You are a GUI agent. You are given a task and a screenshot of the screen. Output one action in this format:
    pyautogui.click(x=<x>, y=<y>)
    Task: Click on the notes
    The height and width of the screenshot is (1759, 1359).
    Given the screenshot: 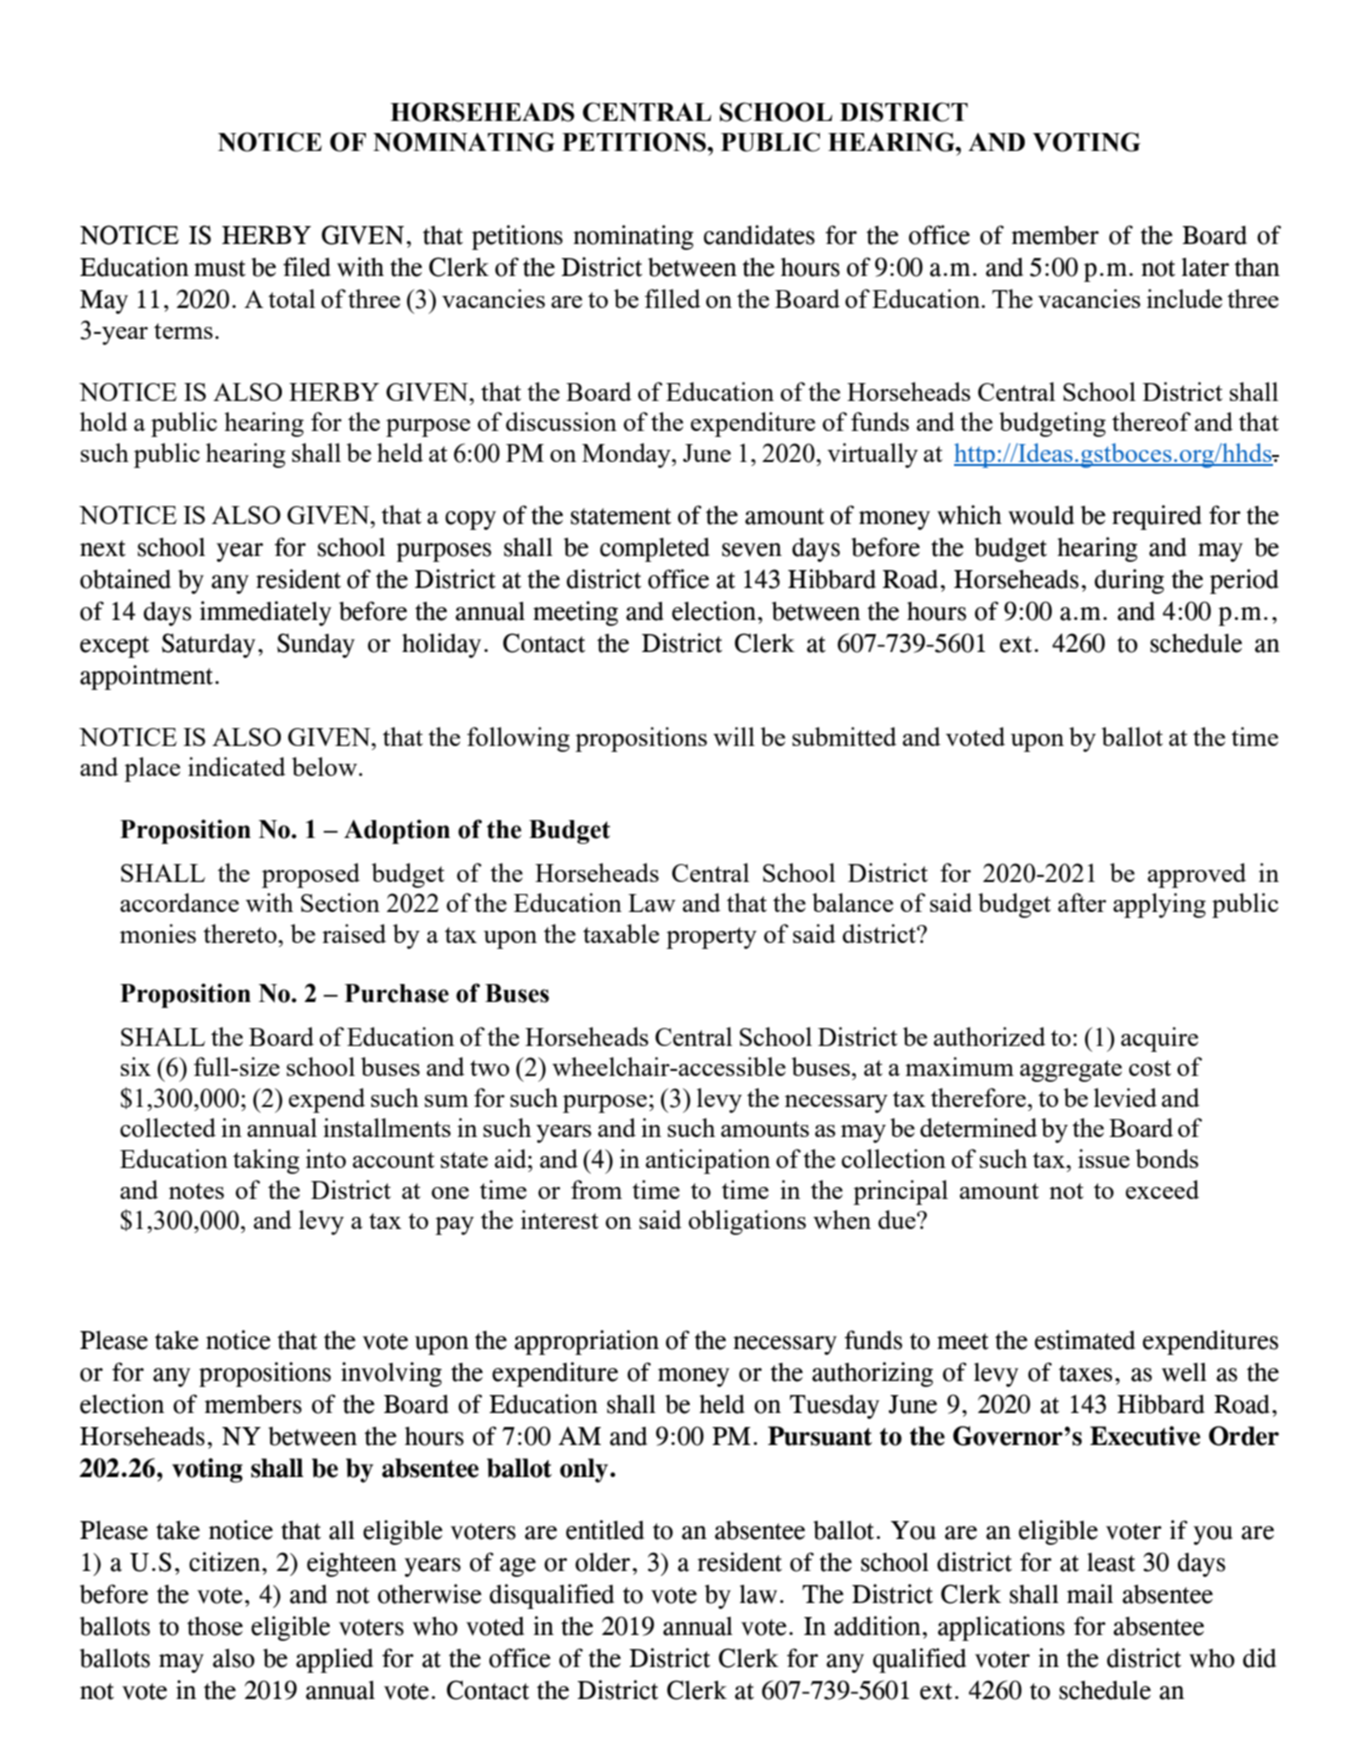 What is the action you would take?
    pyautogui.click(x=196, y=1191)
